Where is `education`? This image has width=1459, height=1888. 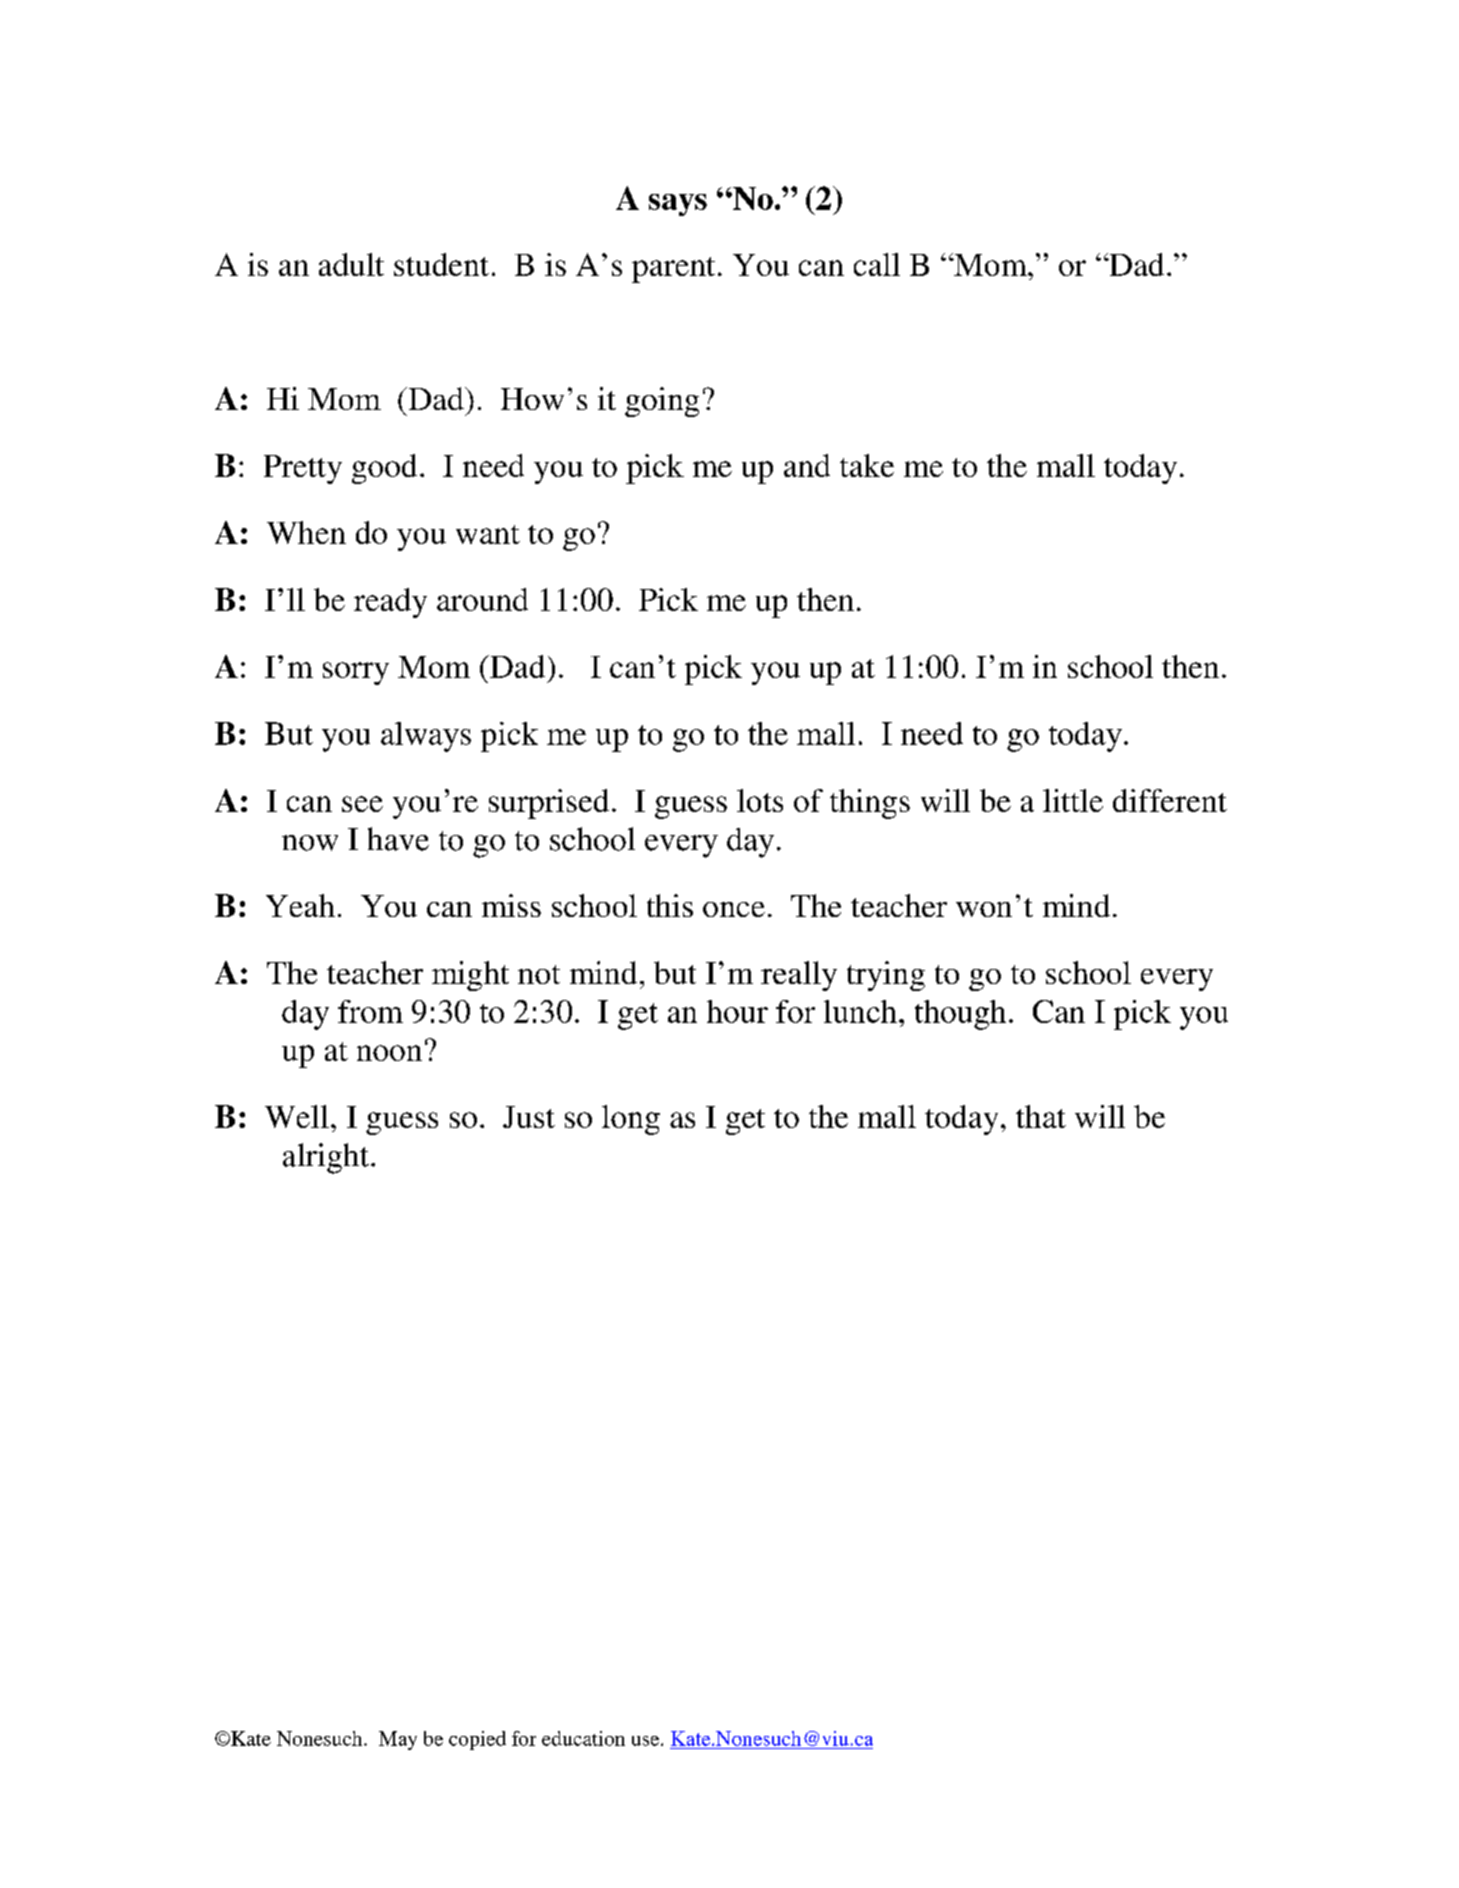 education is located at coordinates (583, 1738).
